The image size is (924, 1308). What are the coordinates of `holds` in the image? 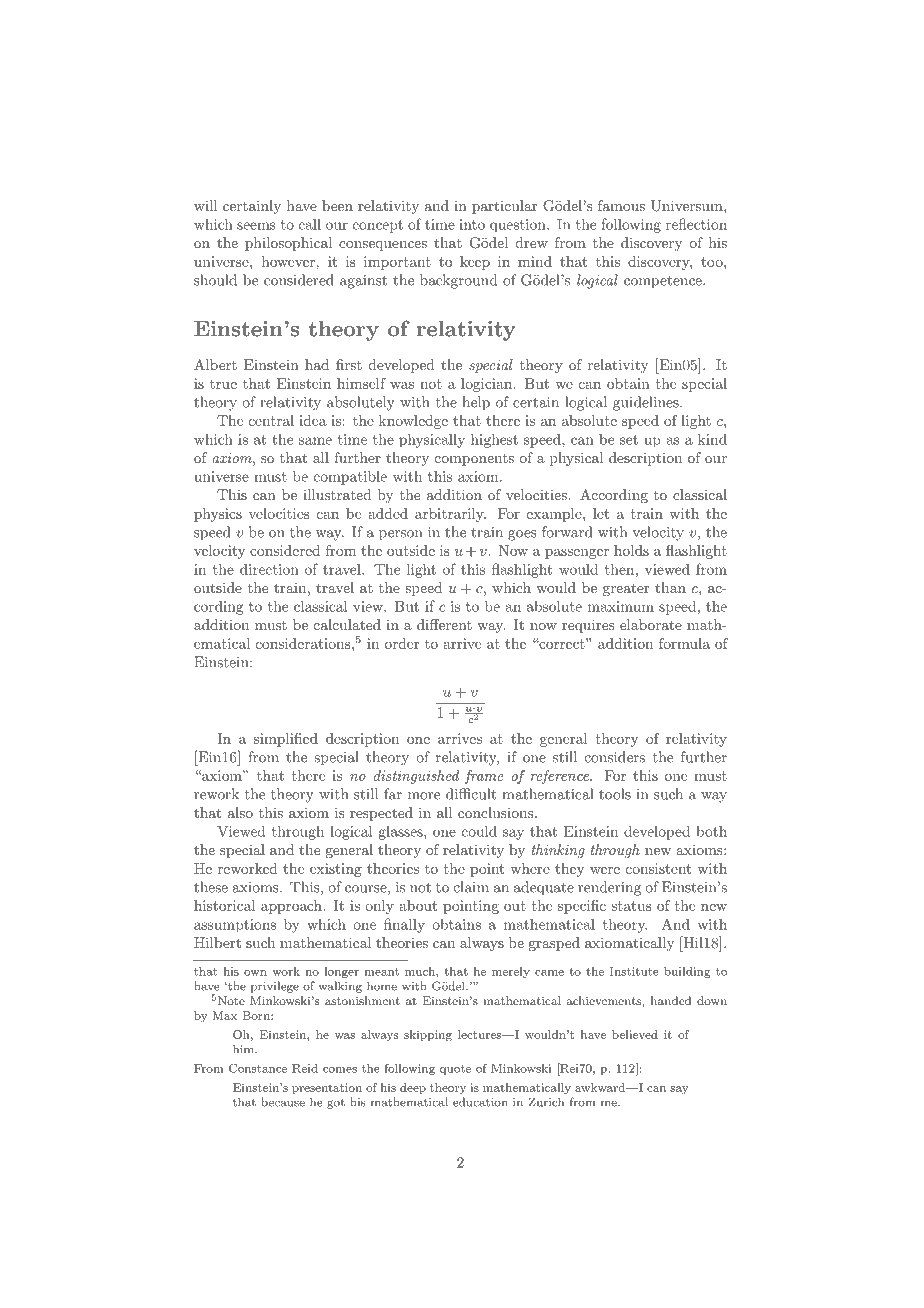 It's located at (631, 550).
